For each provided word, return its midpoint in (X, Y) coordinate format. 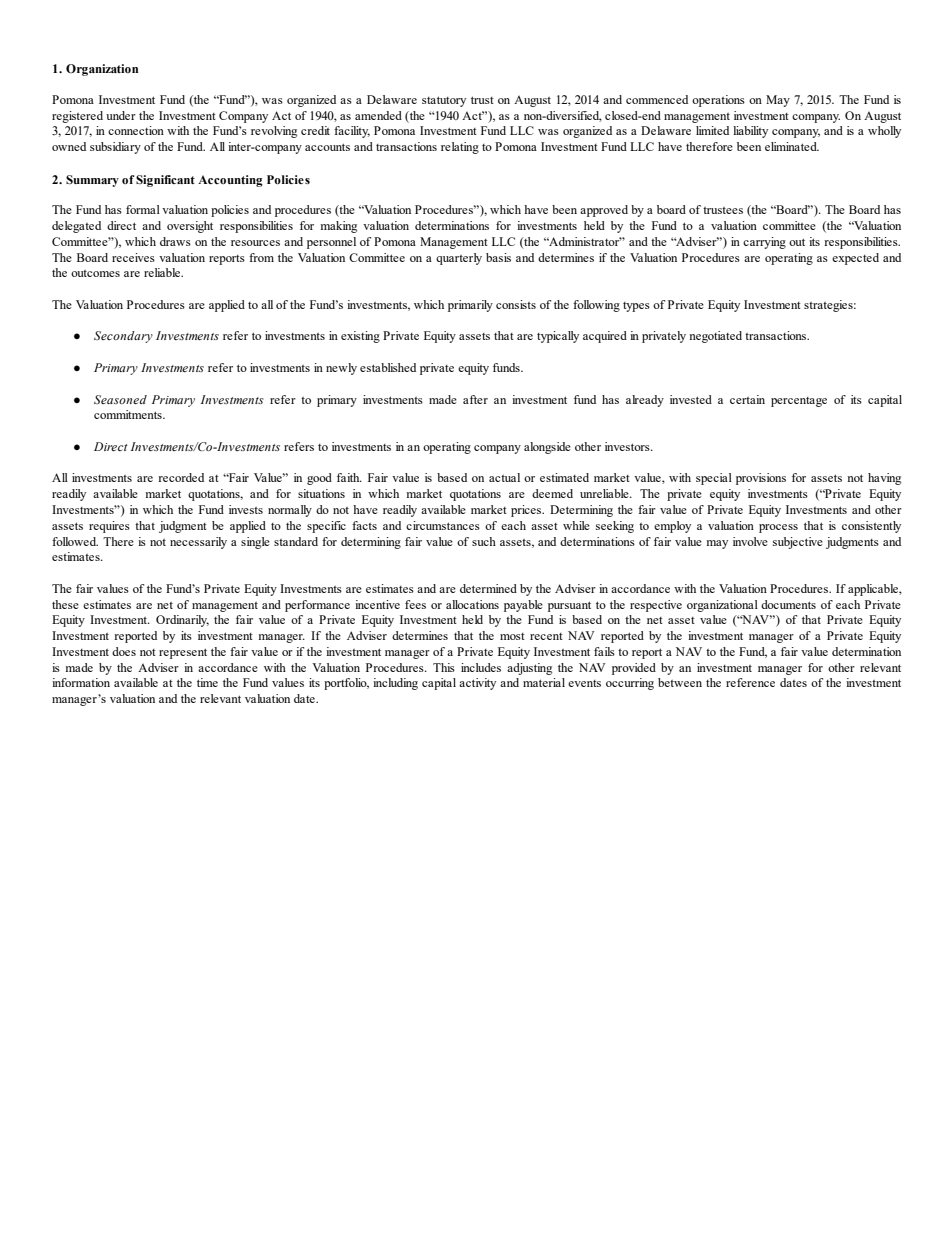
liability (750, 132)
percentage (799, 402)
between (680, 682)
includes (481, 667)
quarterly (459, 259)
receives (133, 257)
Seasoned (120, 399)
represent (183, 653)
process (778, 528)
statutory (444, 101)
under (121, 115)
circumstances (443, 525)
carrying (764, 243)
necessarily (198, 543)
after (475, 399)
